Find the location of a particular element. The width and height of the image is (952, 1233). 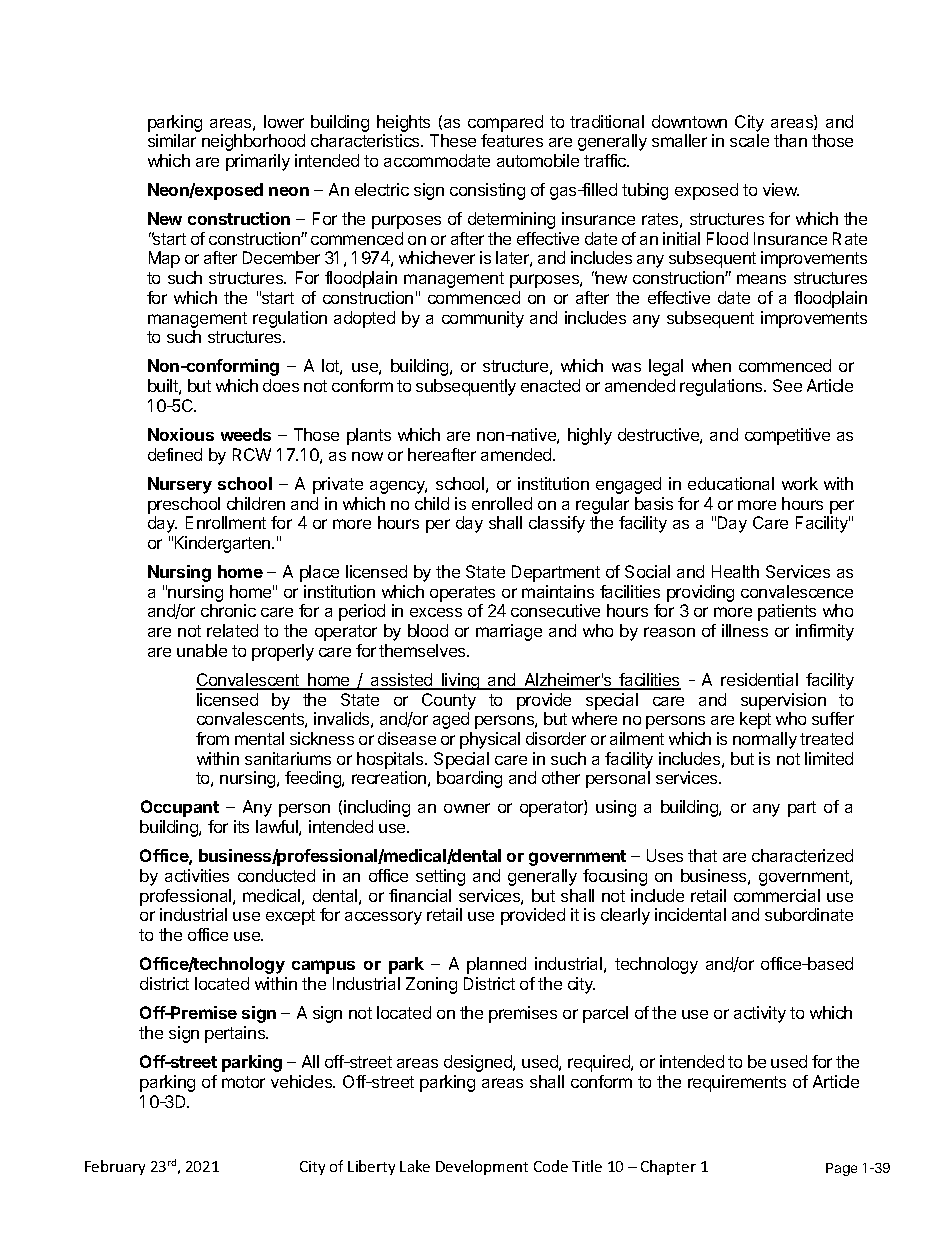

scale is located at coordinates (749, 140).
